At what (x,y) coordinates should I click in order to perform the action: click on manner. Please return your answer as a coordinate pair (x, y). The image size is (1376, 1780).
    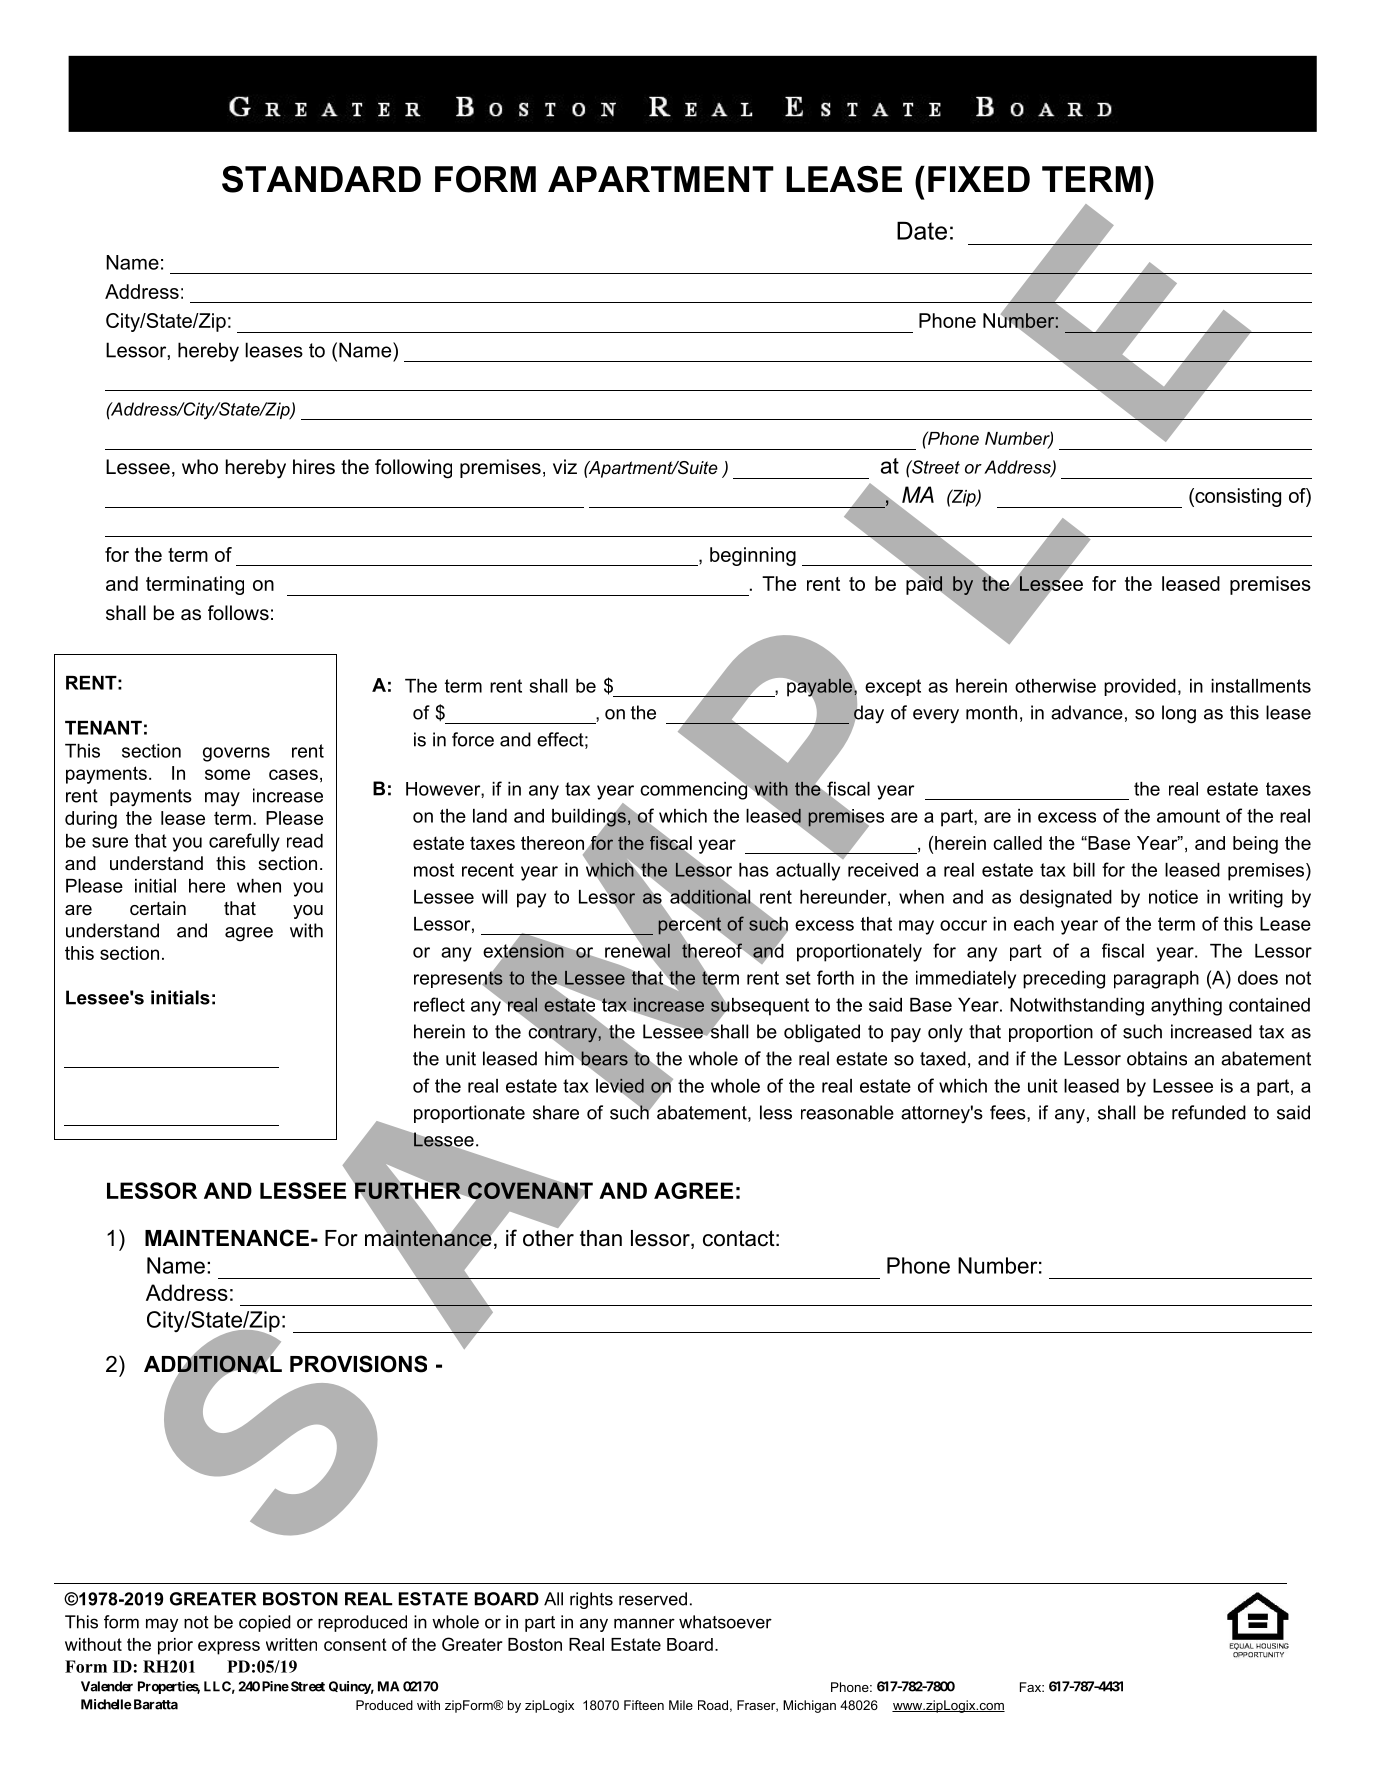
    Looking at the image, I should click on (644, 1623).
